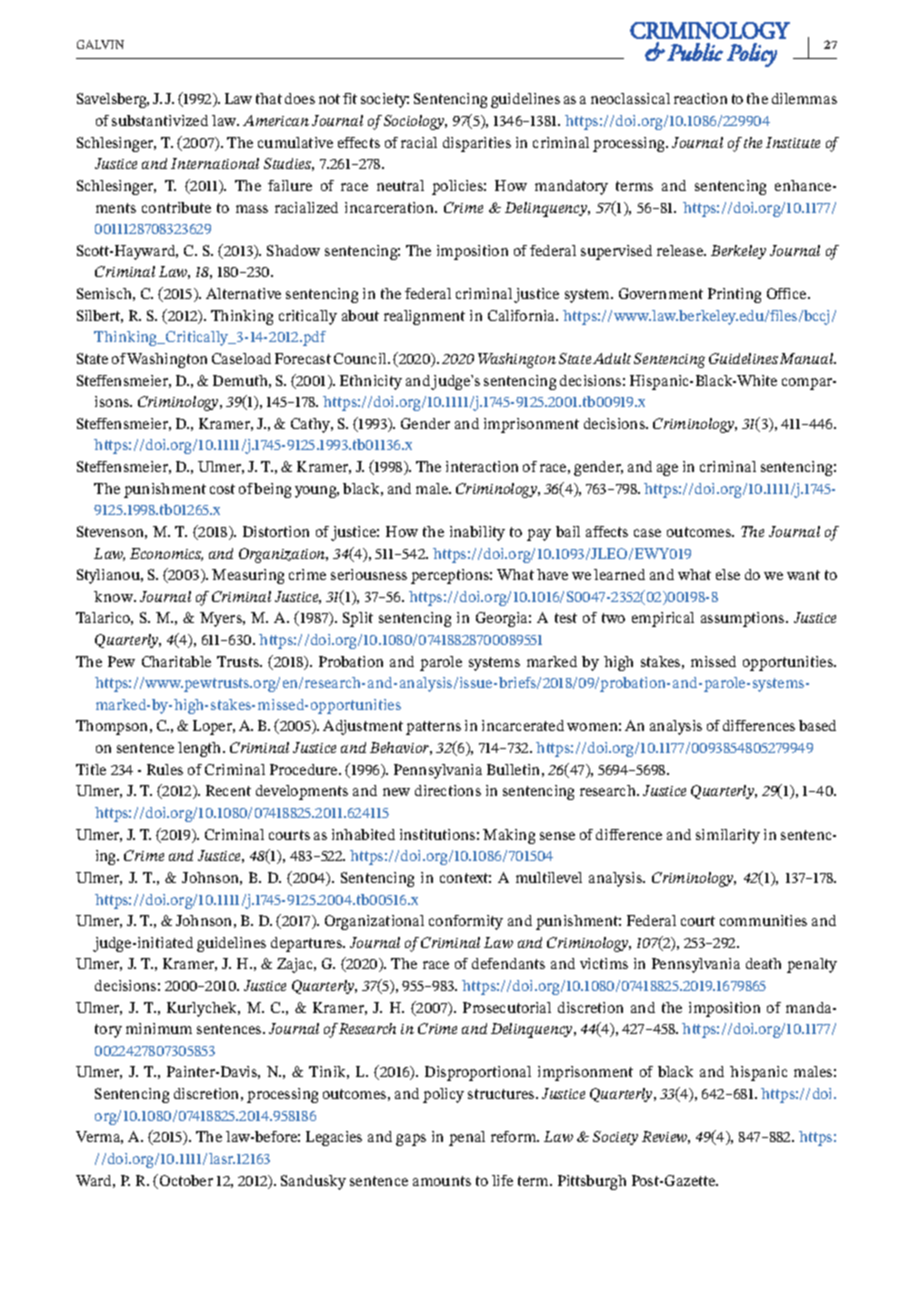 The image size is (914, 1316). I want to click on amounts, so click(442, 1181).
